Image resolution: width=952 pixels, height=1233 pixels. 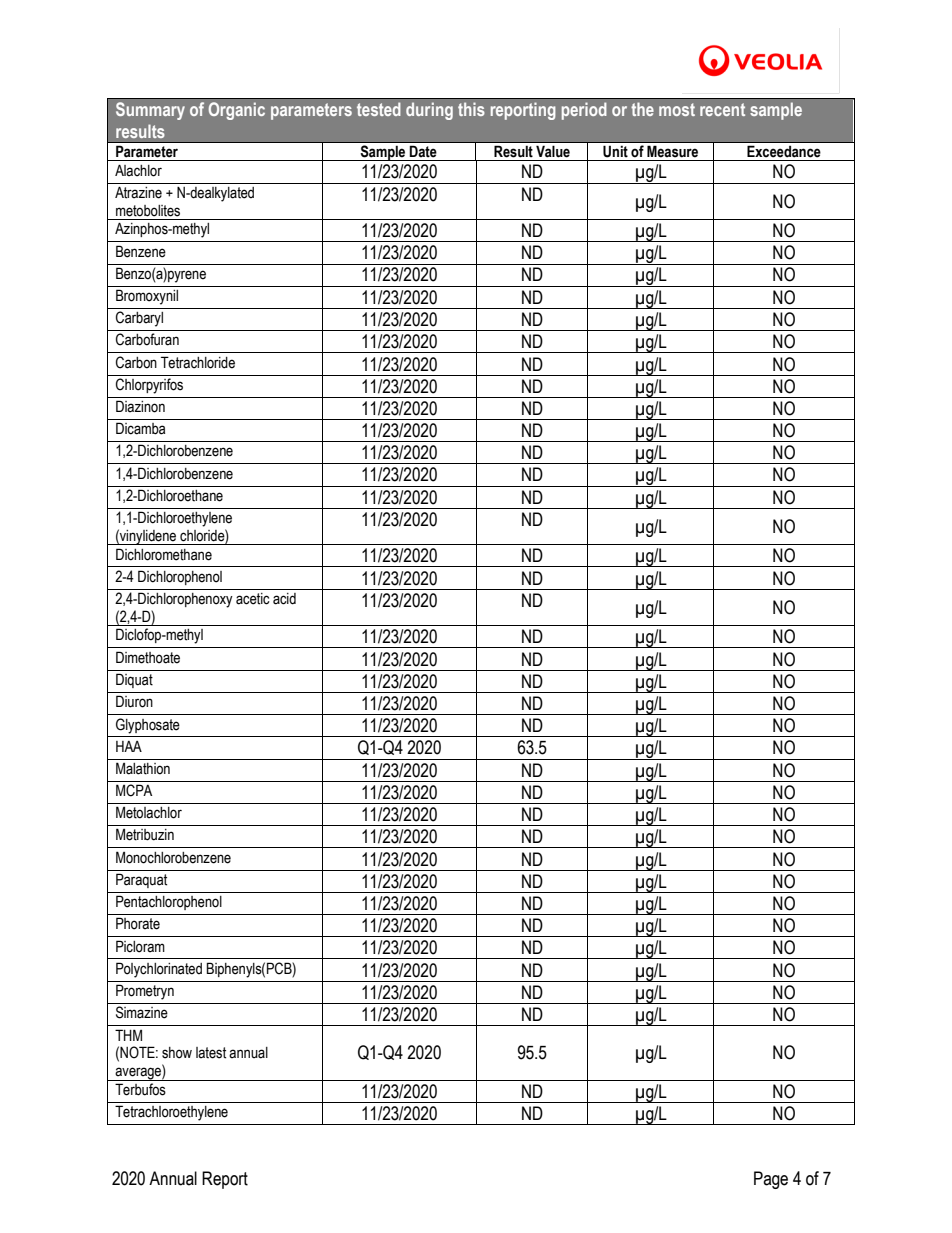 What do you see at coordinates (677, 109) in the screenshot?
I see `most` at bounding box center [677, 109].
